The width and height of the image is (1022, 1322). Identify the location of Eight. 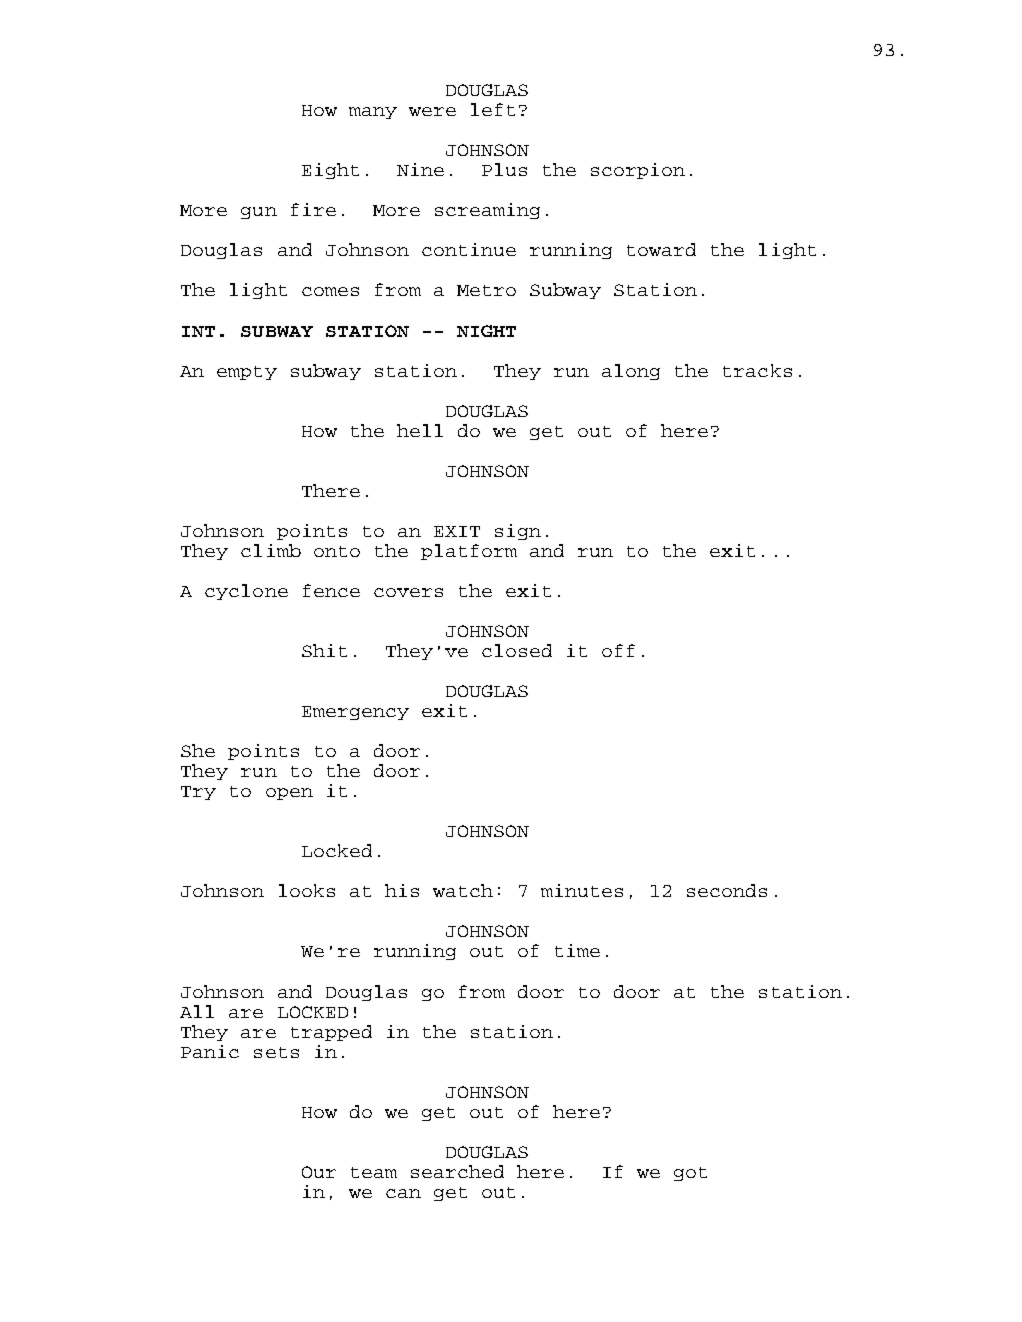
(330, 171).
